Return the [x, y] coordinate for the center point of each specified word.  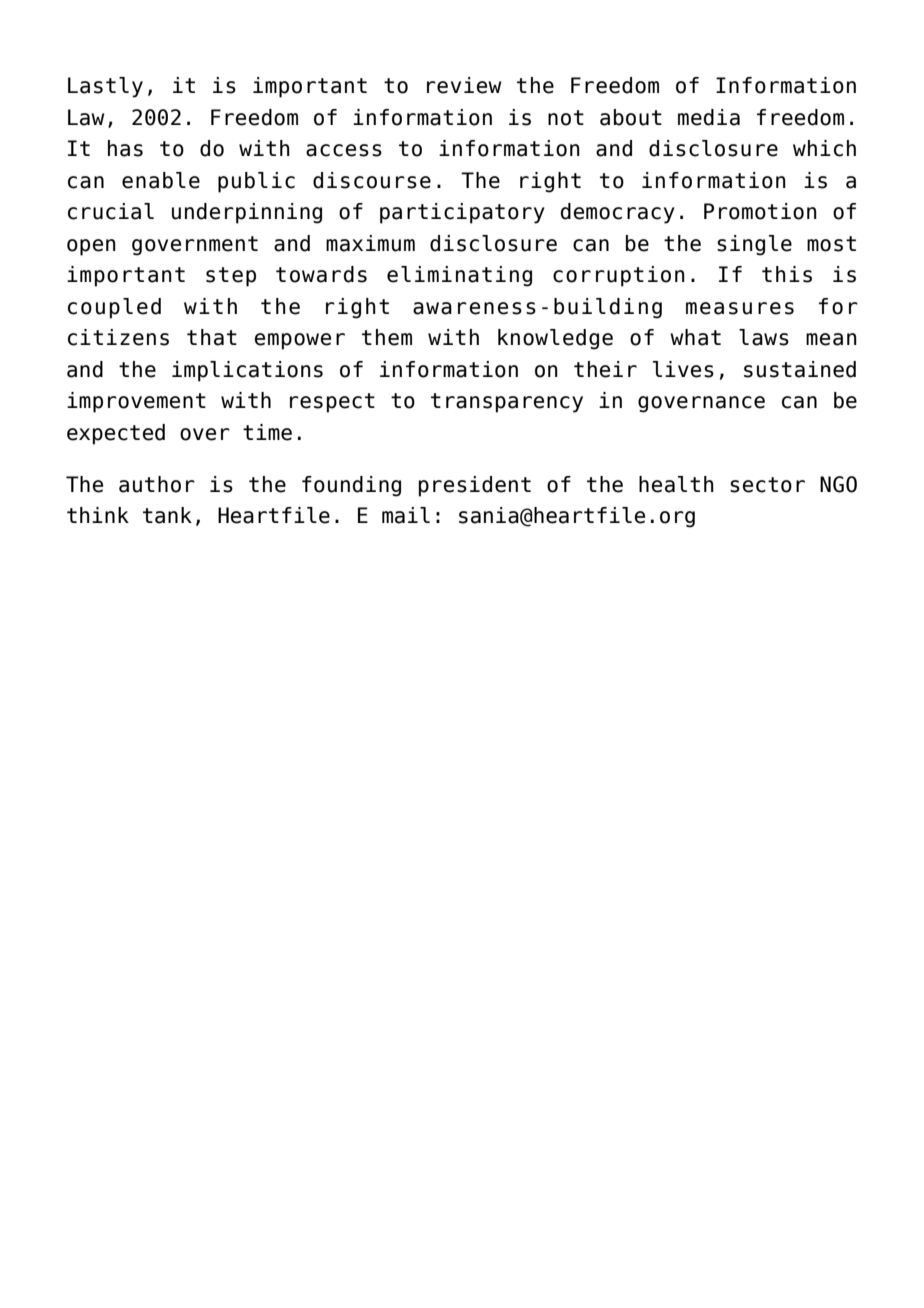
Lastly [105, 87]
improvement [136, 402]
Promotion [760, 211]
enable [161, 180]
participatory [462, 213]
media [709, 117]
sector [767, 485]
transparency [507, 403]
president [475, 486]
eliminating [459, 276]
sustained [800, 369]
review [464, 85]
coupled [114, 308]
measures [740, 308]
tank [167, 515]
